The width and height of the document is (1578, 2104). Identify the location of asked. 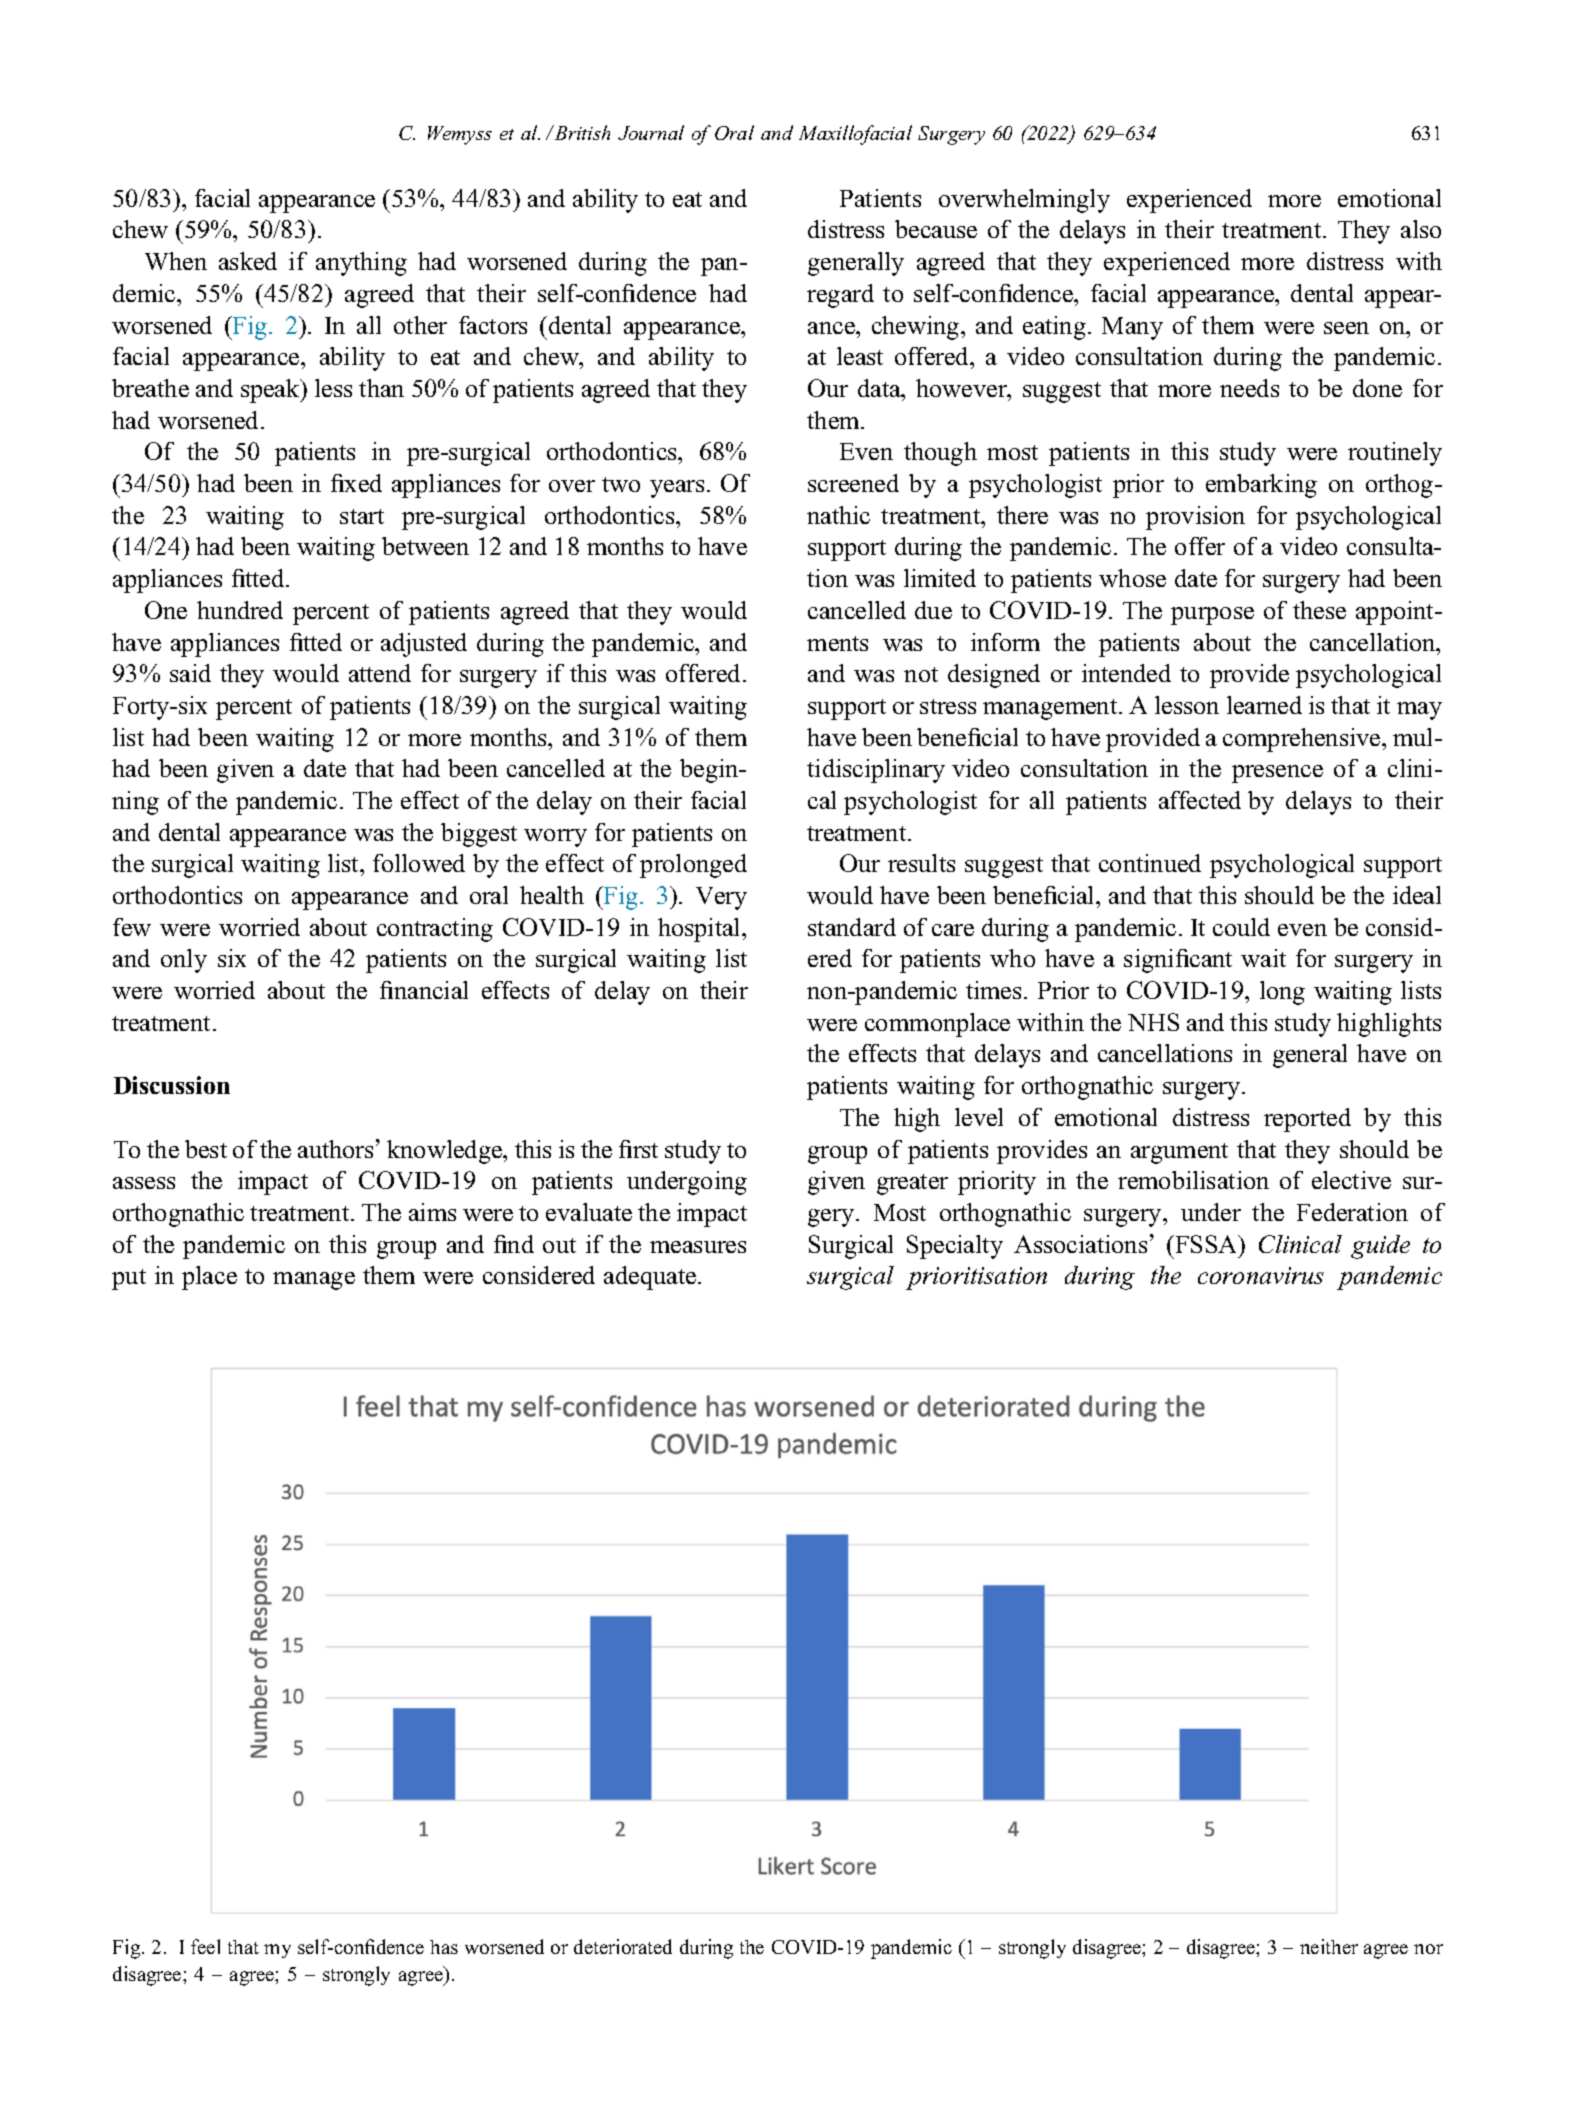
(248, 261).
